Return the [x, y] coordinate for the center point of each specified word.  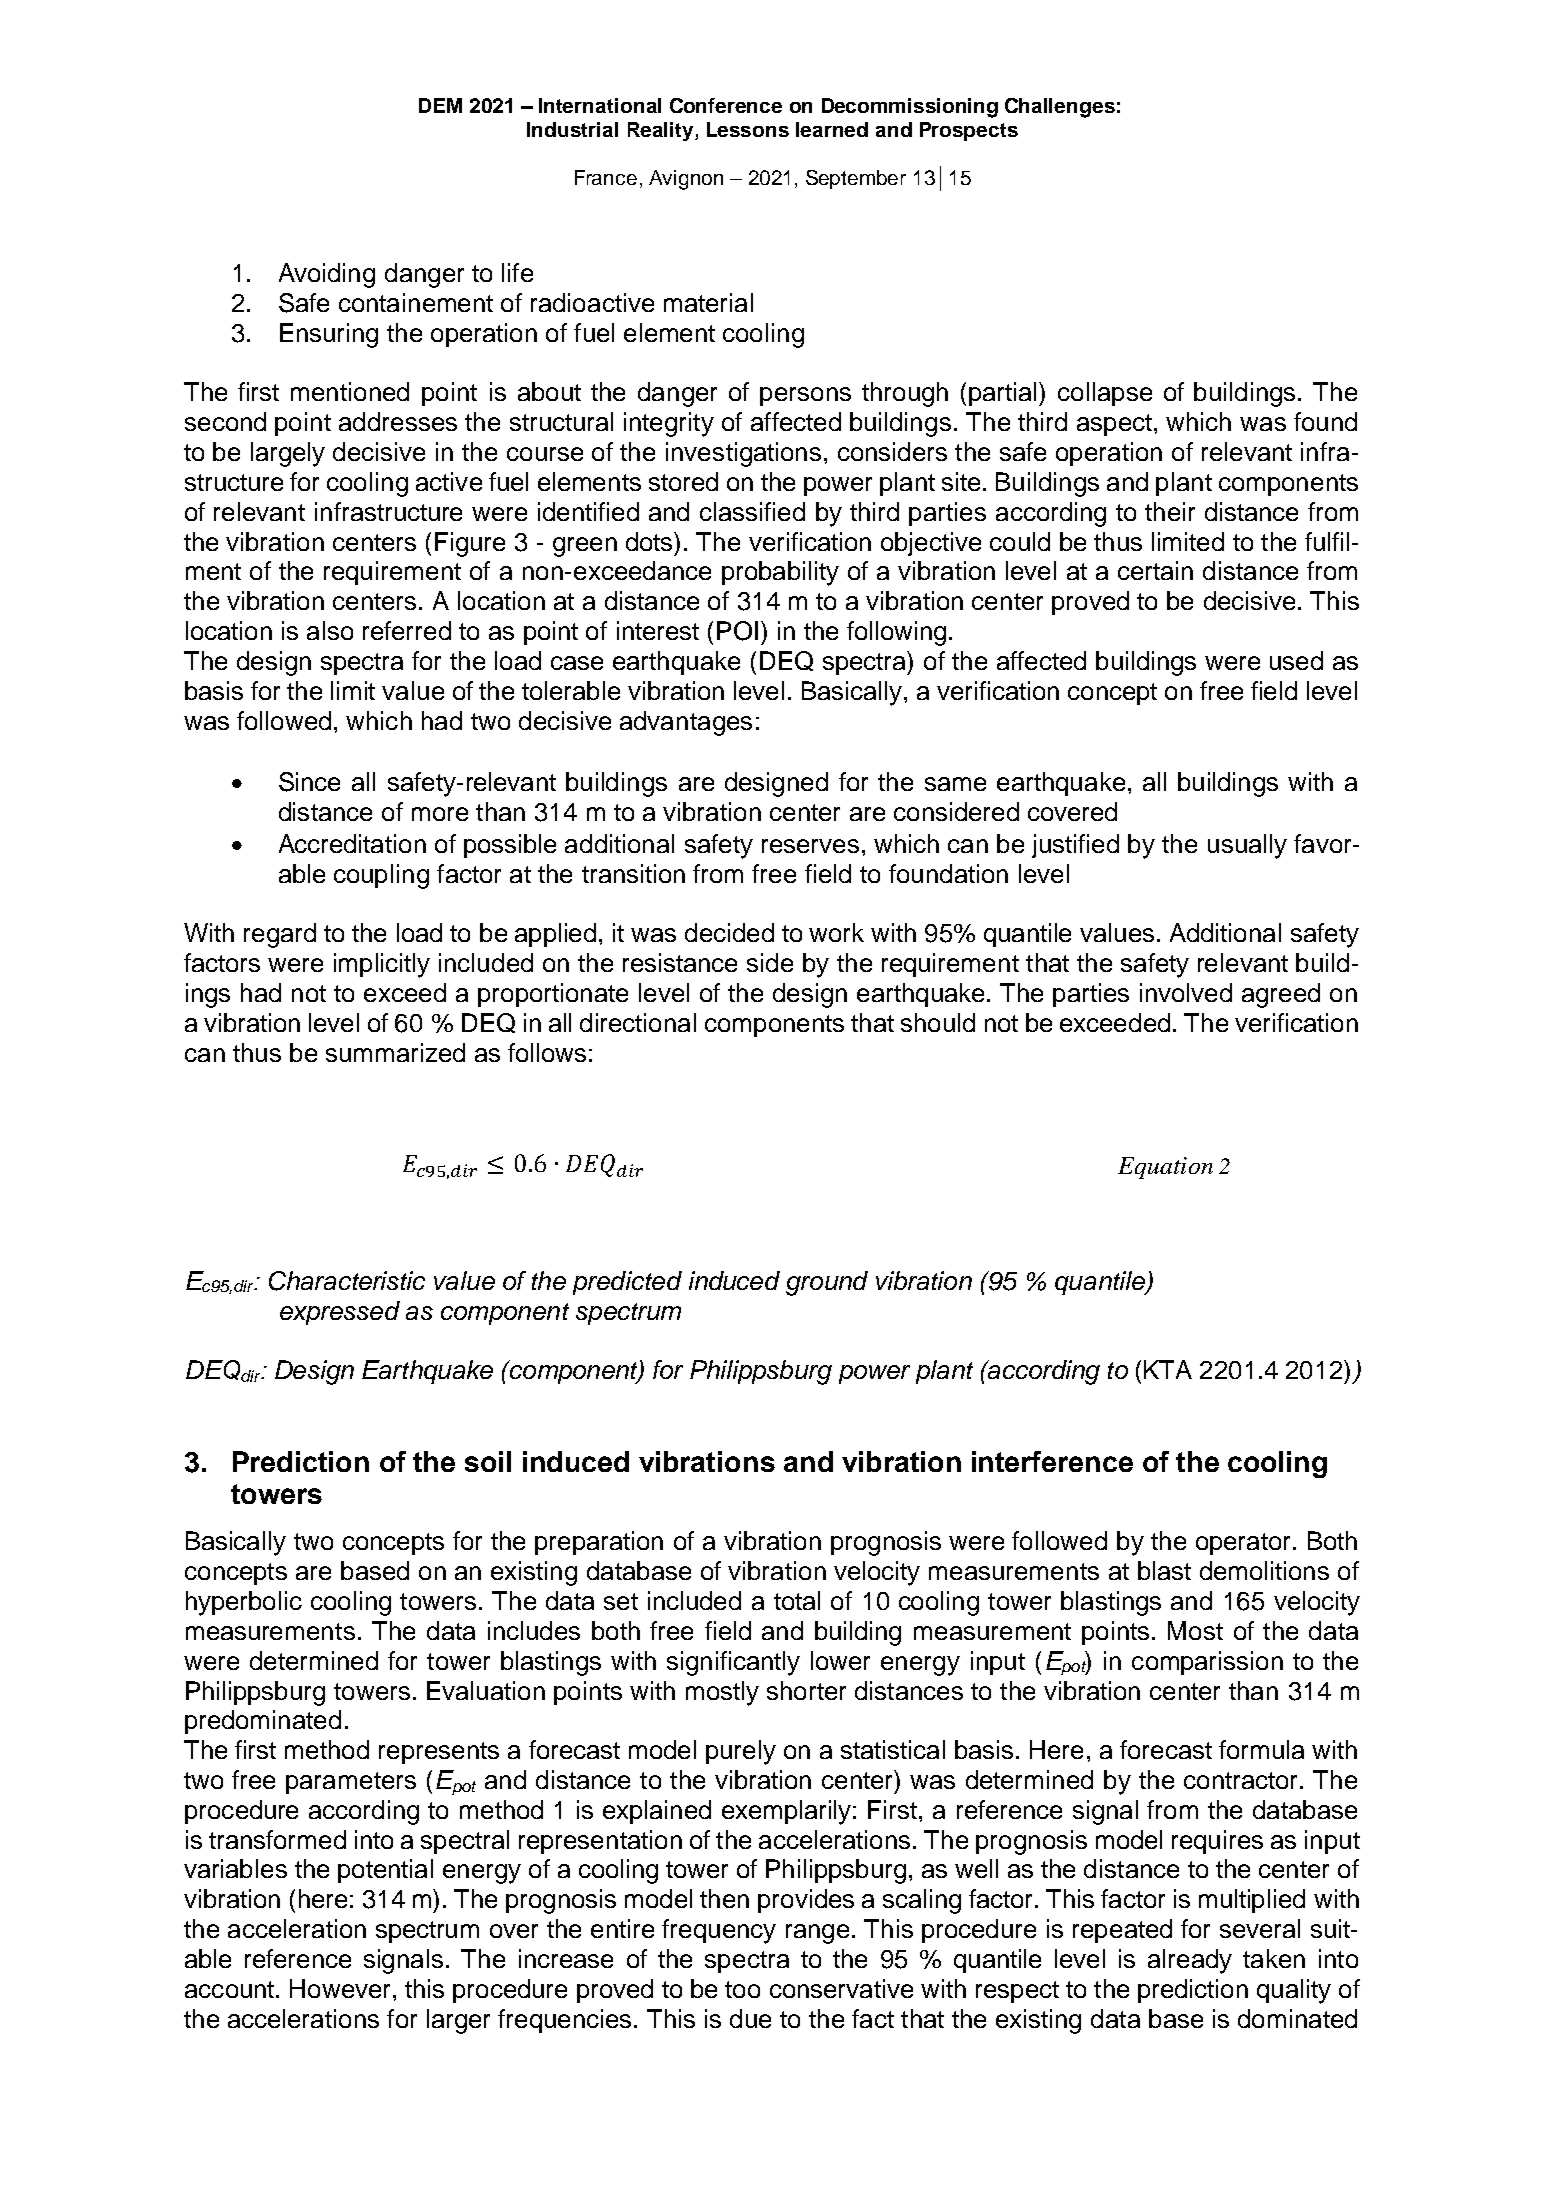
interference [1052, 1461]
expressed [340, 1313]
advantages [686, 723]
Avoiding [327, 275]
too [742, 1989]
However [340, 1988]
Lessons [748, 129]
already [1190, 1961]
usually [1247, 846]
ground [827, 1283]
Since [309, 782]
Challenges [1060, 108]
